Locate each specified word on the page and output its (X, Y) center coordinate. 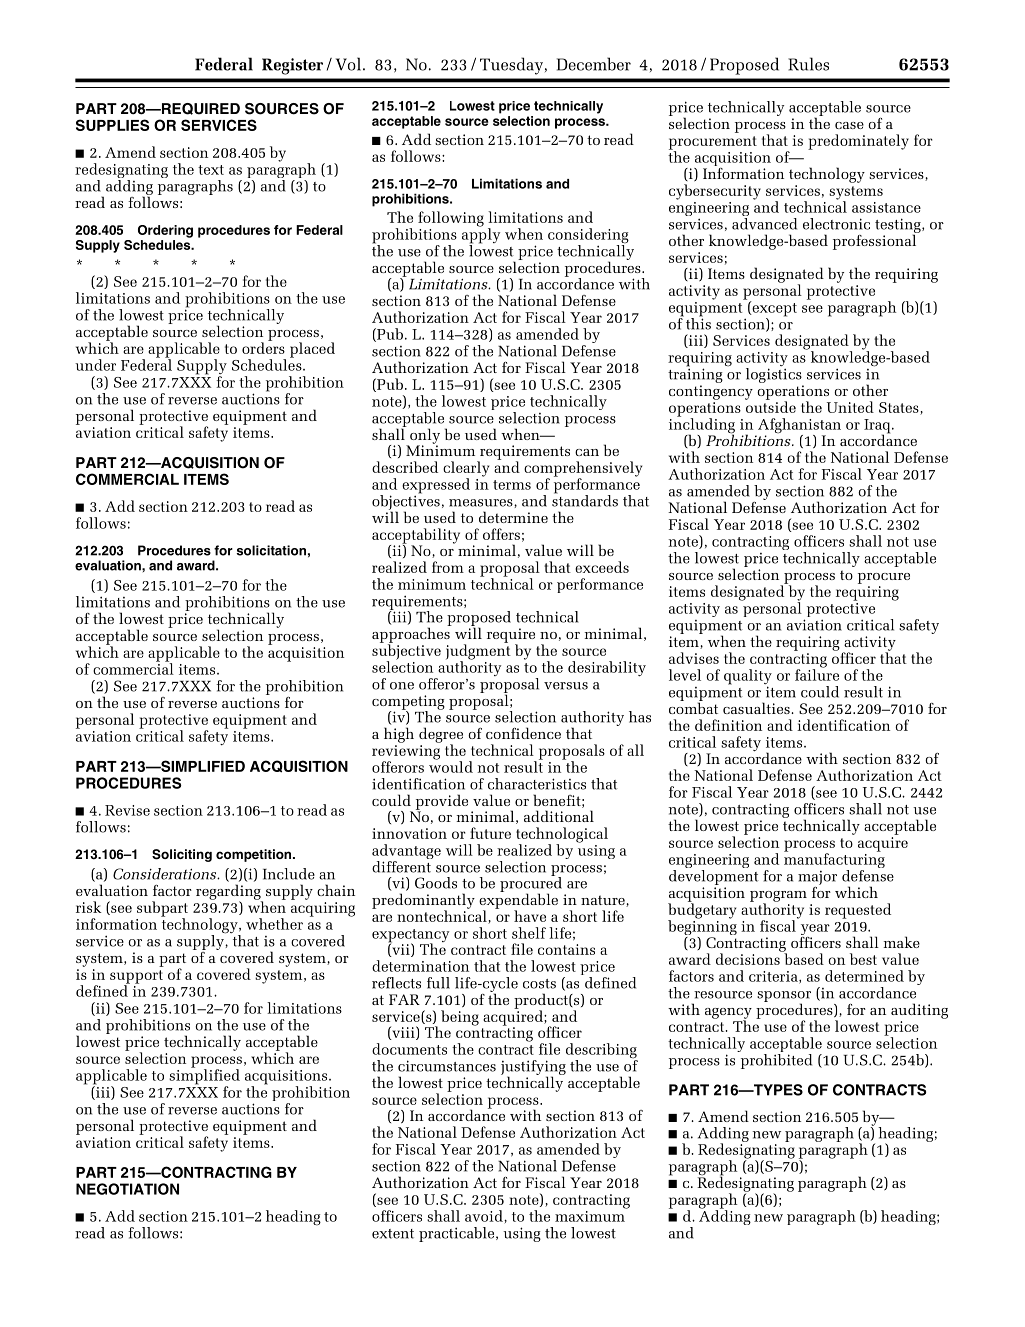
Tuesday (511, 66)
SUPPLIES (113, 125)
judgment (478, 652)
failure (817, 674)
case (849, 125)
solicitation (271, 550)
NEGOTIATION (127, 1189)
